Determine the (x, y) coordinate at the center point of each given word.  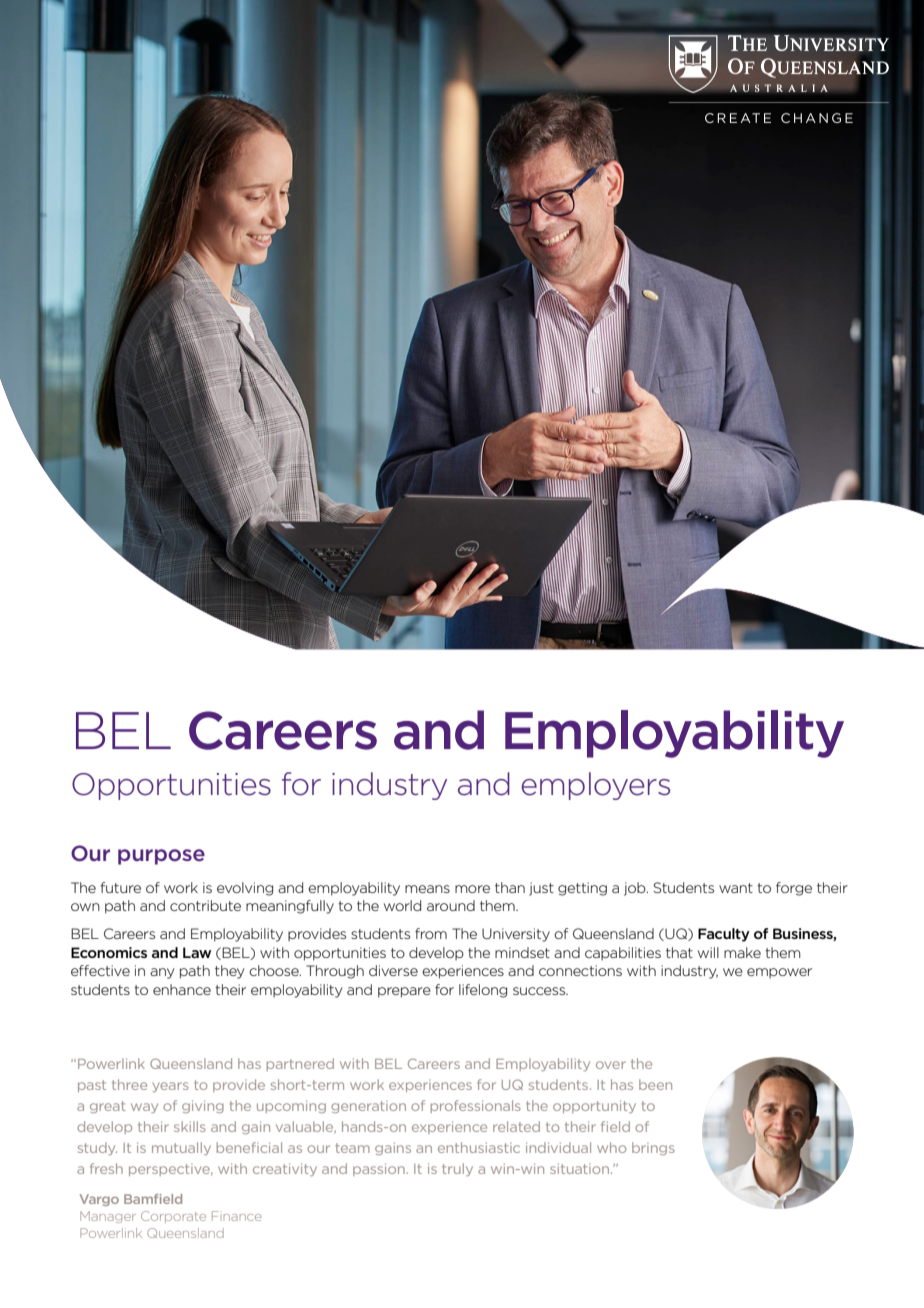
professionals (476, 1106)
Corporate (173, 1217)
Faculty (724, 935)
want (736, 888)
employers (596, 786)
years (171, 1087)
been (655, 1084)
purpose (161, 857)
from (431, 933)
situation (581, 1168)
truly (457, 1169)
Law (197, 952)
